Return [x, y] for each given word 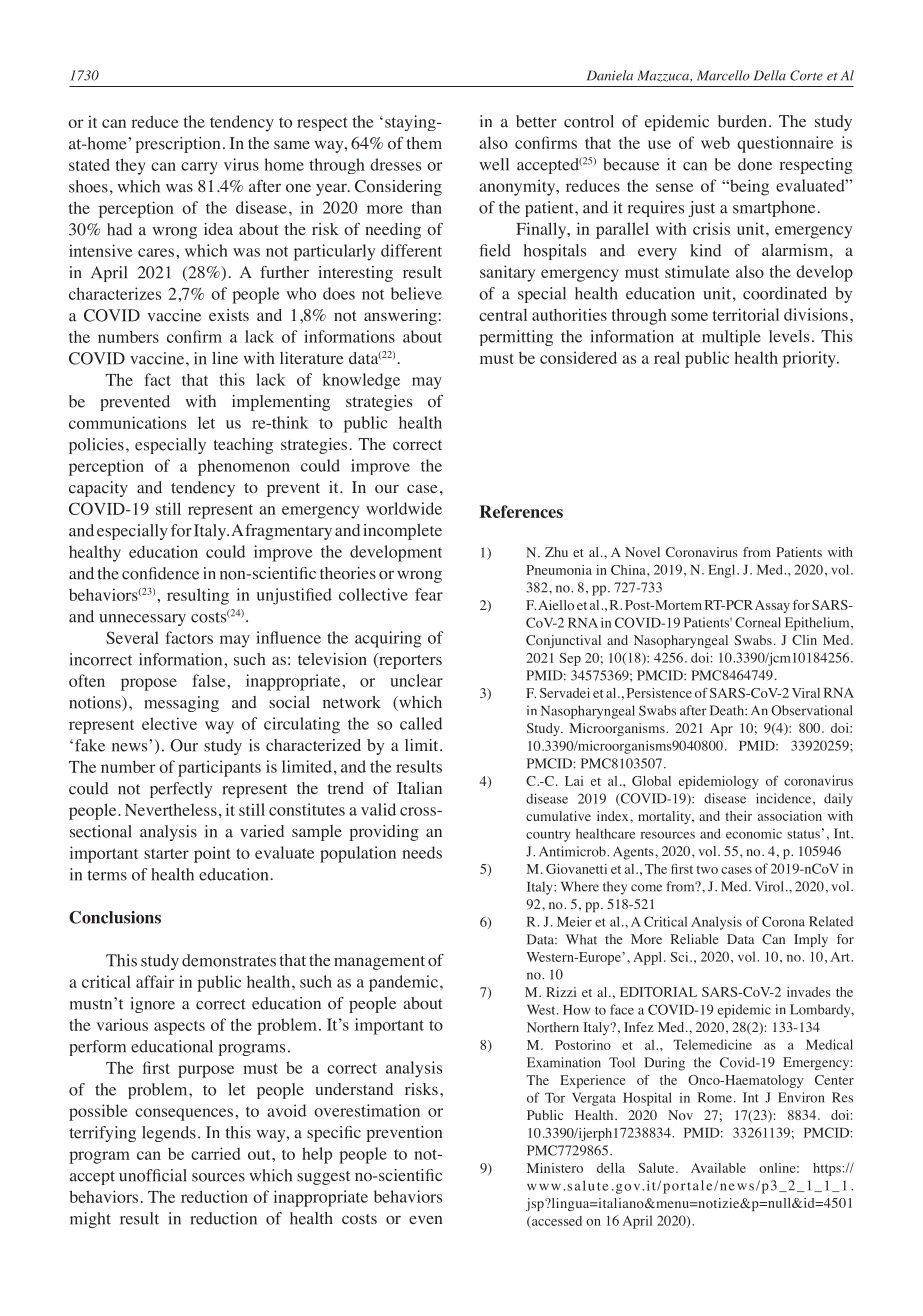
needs [422, 852]
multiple [731, 338]
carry [199, 168]
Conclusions [115, 917]
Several [132, 637]
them [424, 143]
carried [216, 1153]
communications [127, 422]
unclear [416, 680]
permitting [516, 338]
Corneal [758, 622]
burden [742, 121]
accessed [556, 1222]
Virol [769, 886]
